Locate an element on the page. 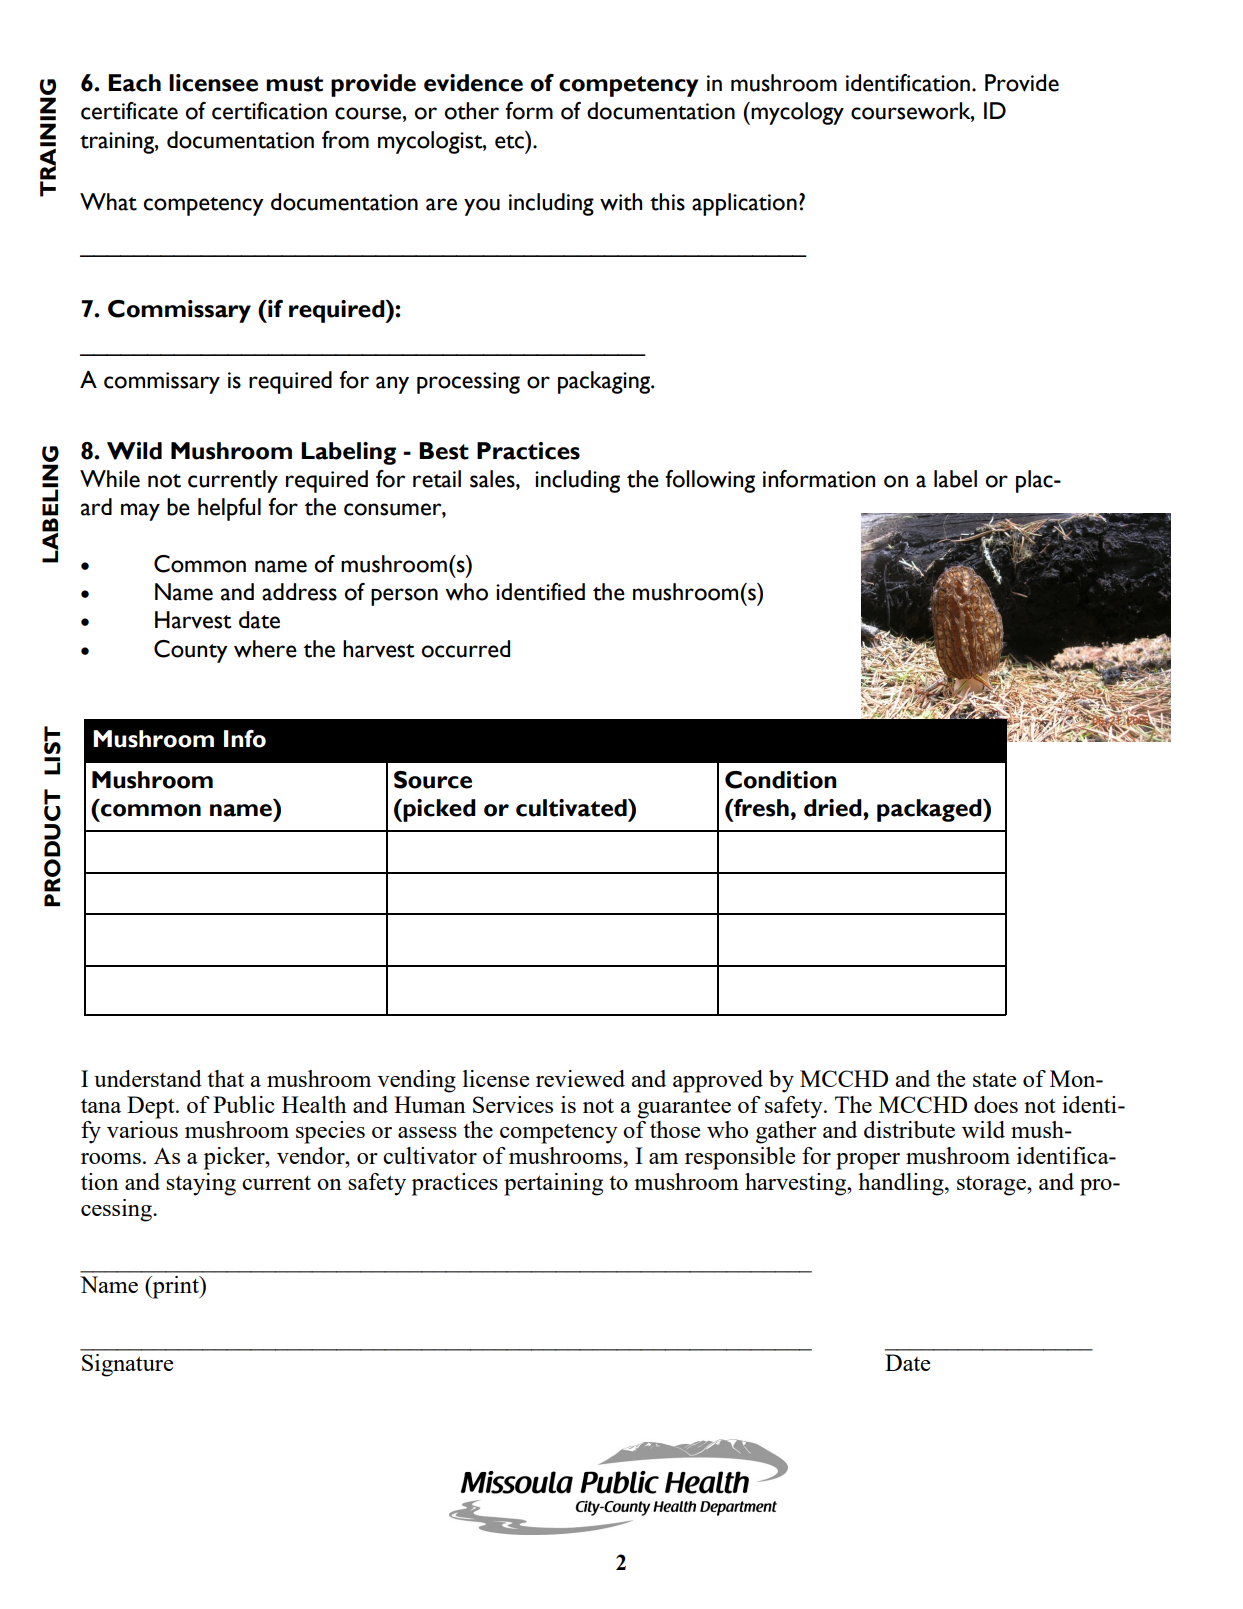 This document has height=1609, width=1243. occurred is located at coordinates (465, 649).
